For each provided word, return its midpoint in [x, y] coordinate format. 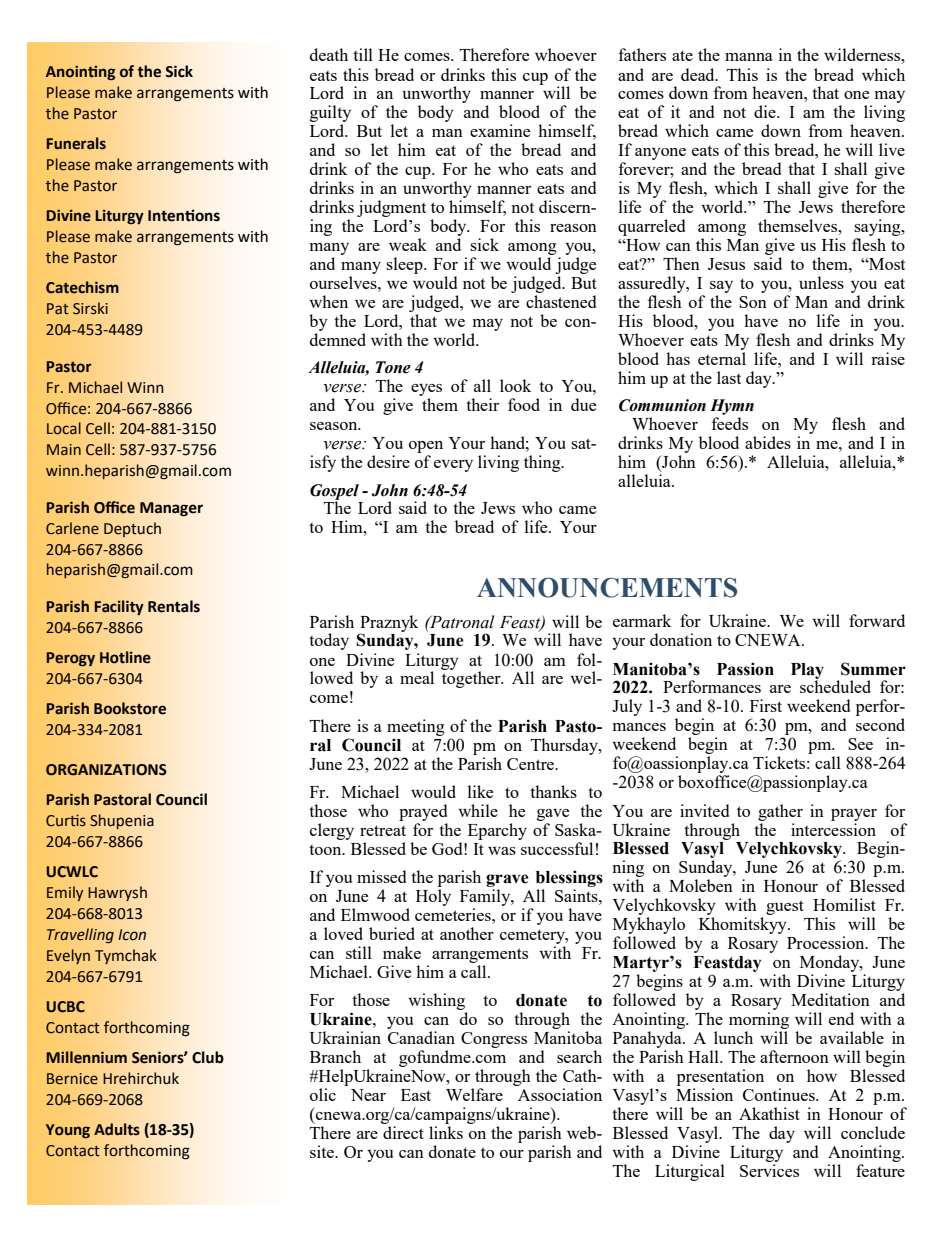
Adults [117, 1129]
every [453, 466]
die [766, 111]
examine [500, 130]
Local [64, 428]
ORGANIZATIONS [106, 770]
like [480, 791]
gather [780, 812]
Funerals [76, 143]
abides [768, 442]
